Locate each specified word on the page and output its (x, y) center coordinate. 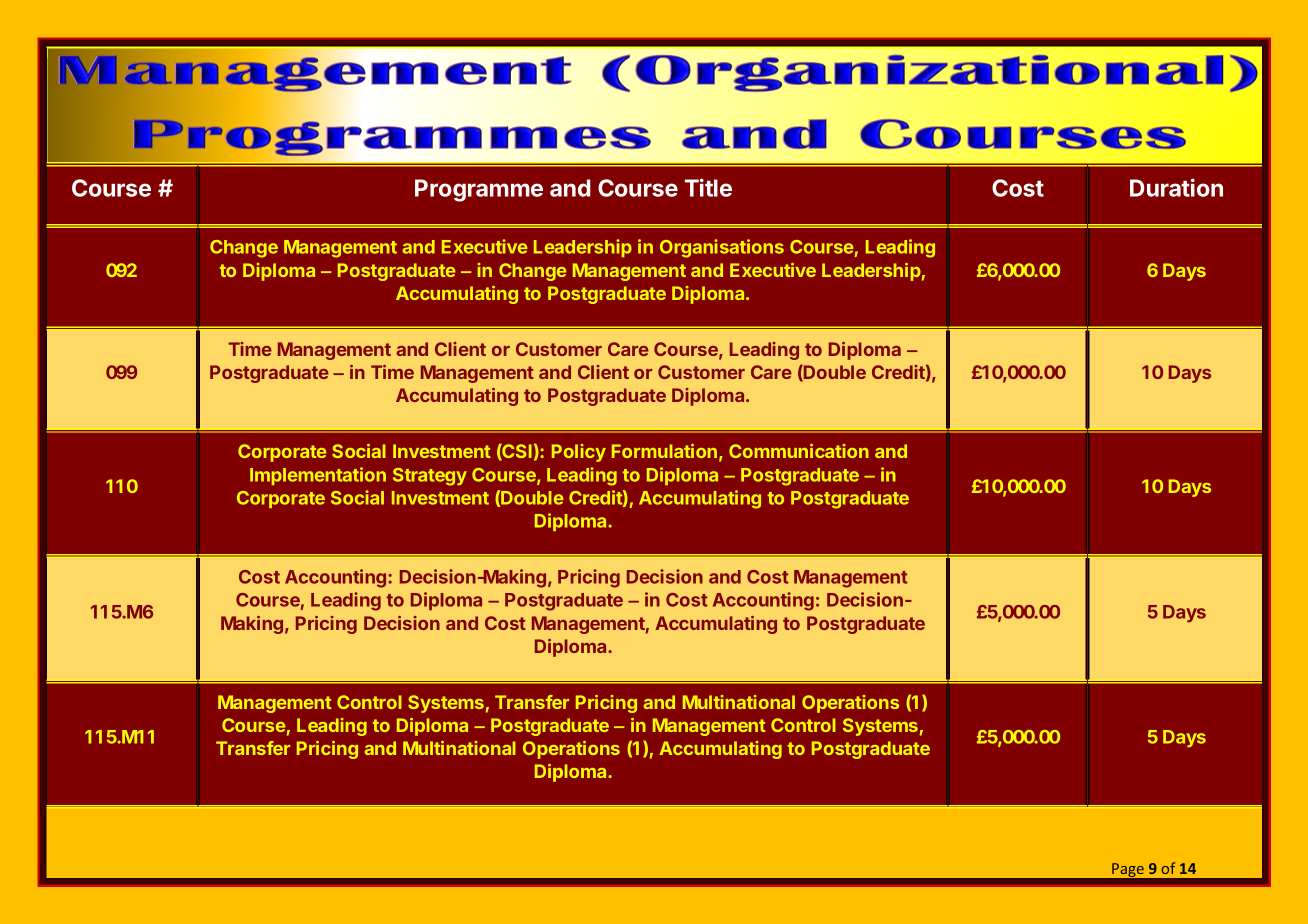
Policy (579, 453)
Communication (799, 451)
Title (708, 187)
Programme (479, 190)
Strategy (430, 477)
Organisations (722, 248)
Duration (1176, 187)
